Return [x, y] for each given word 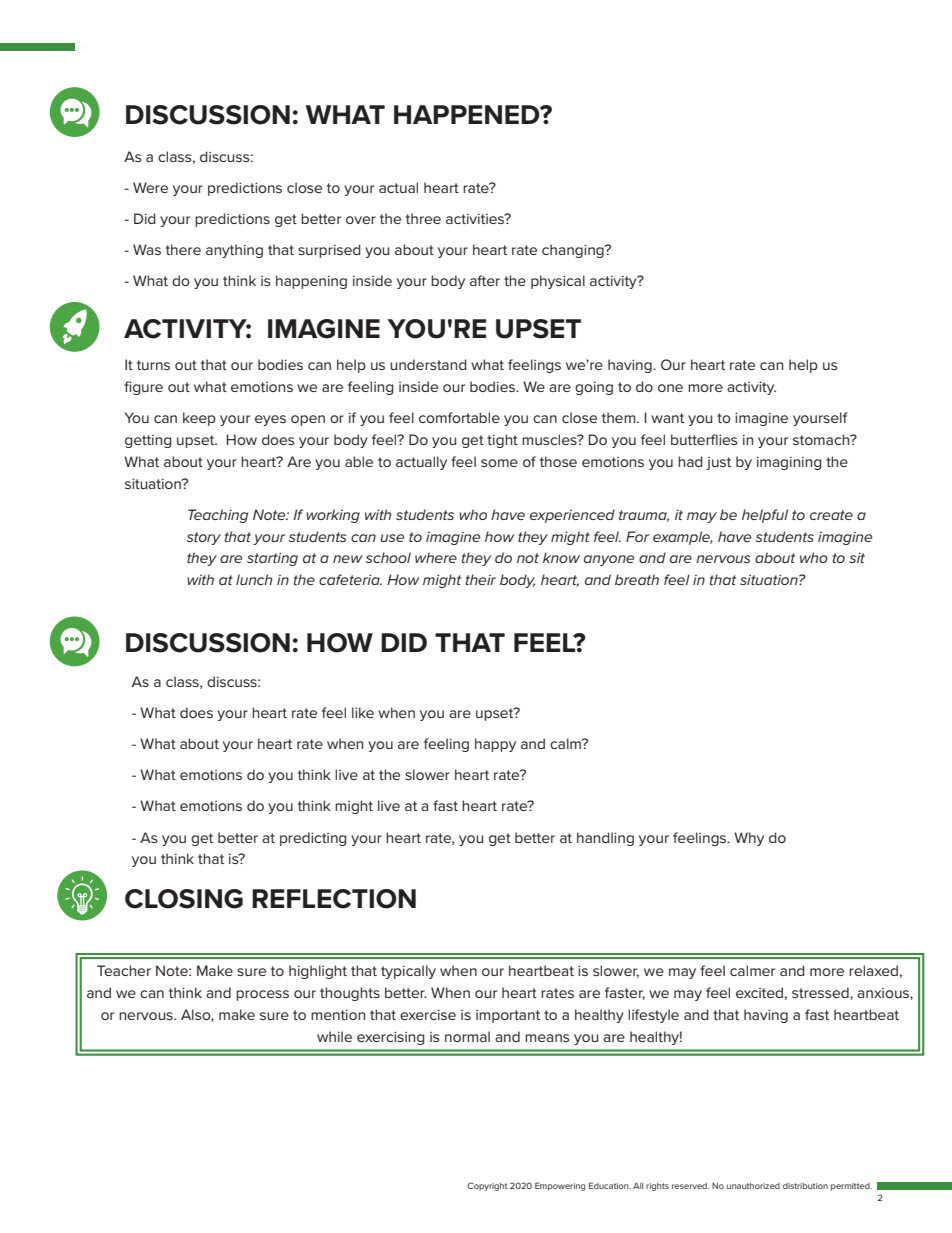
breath [637, 579]
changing [574, 251]
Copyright [487, 1186]
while [334, 1036]
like [363, 712]
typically [408, 972]
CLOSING [184, 899]
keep [199, 419]
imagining [789, 463]
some [499, 463]
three [423, 218]
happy [495, 745]
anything [234, 251]
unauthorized [753, 1186]
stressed [821, 993]
